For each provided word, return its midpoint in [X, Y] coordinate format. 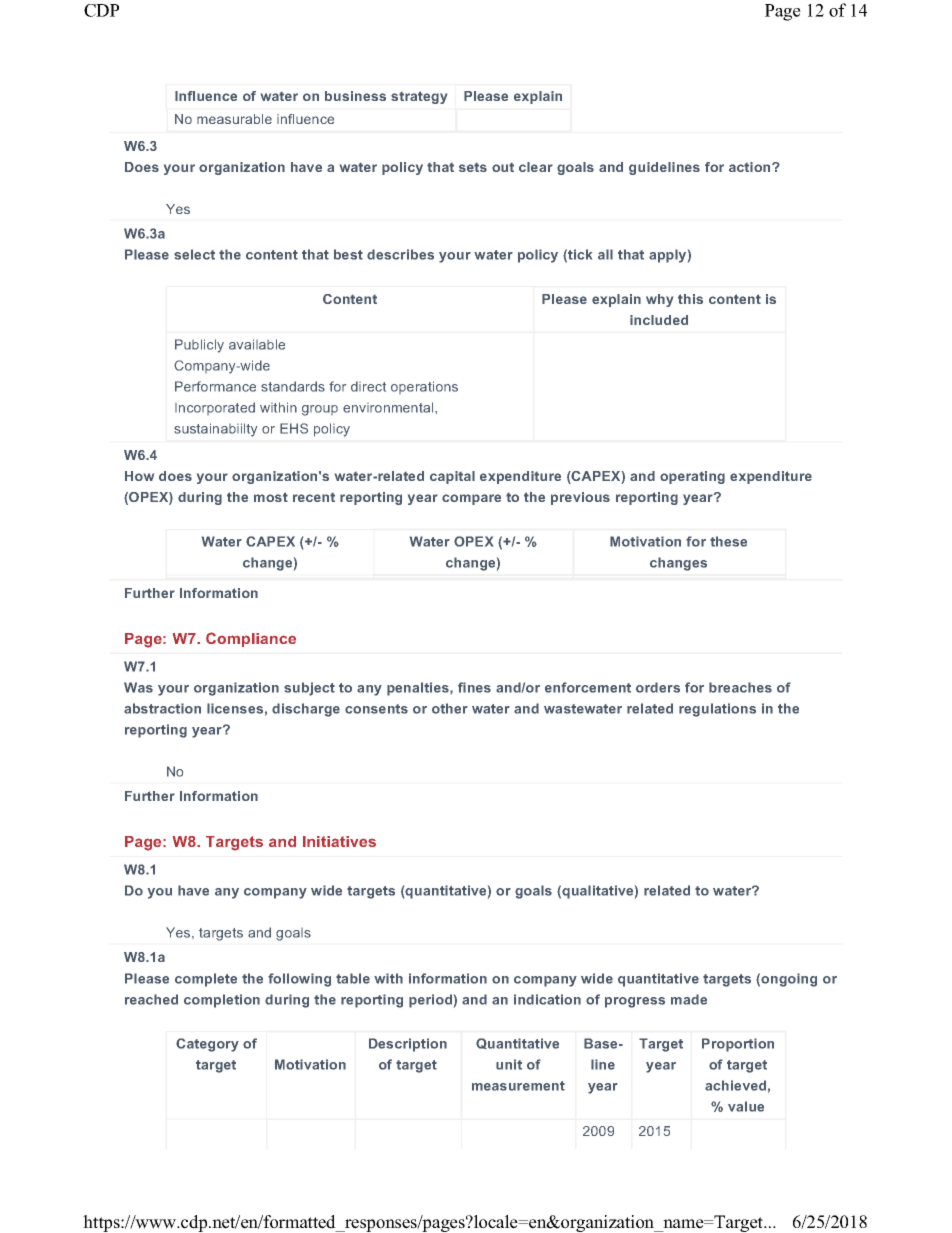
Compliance [251, 639]
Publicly [199, 346]
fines [474, 687]
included [659, 320]
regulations [717, 710]
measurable [234, 119]
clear [536, 167]
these [728, 541]
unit [509, 1064]
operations [424, 387]
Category [207, 1045]
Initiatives [339, 841]
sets [473, 167]
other [450, 708]
